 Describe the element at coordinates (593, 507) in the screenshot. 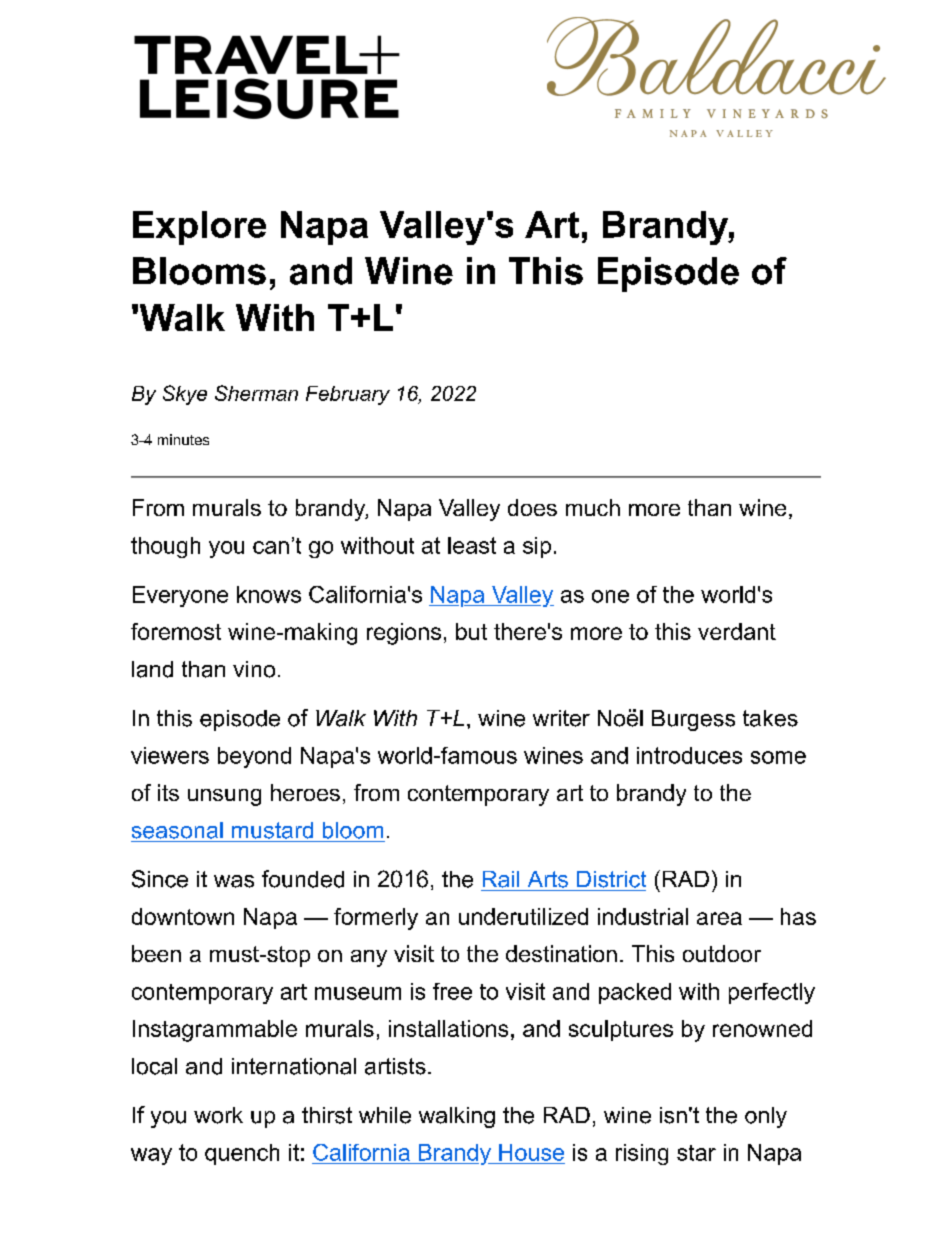

I see `much` at that location.
